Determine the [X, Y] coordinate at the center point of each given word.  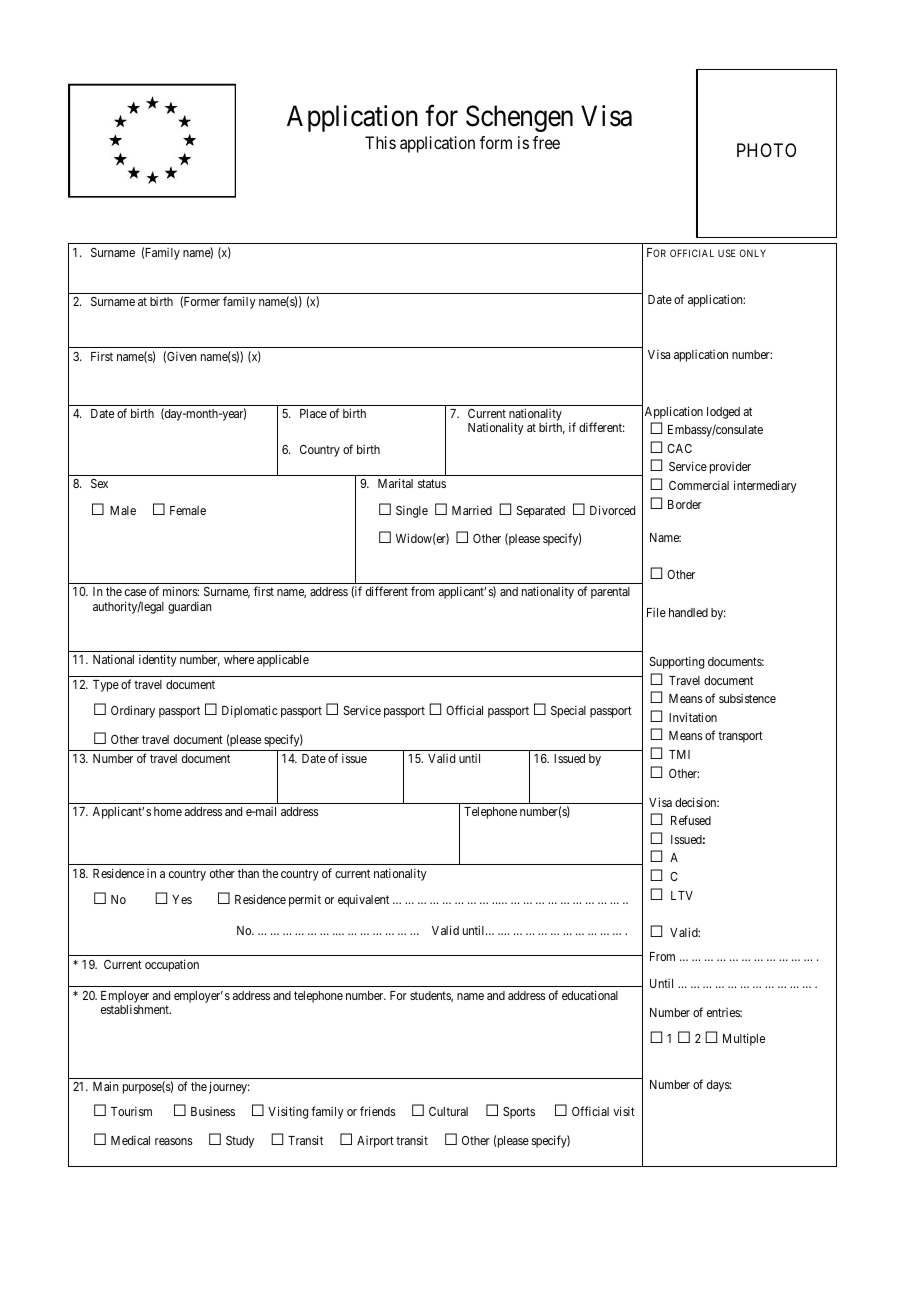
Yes [182, 899]
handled [688, 612]
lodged [723, 413]
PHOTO [766, 150]
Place [313, 413]
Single [412, 511]
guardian [190, 607]
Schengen [519, 118]
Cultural [448, 1111]
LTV [682, 895]
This [380, 142]
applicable [283, 660]
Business [213, 1111]
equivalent [363, 900]
